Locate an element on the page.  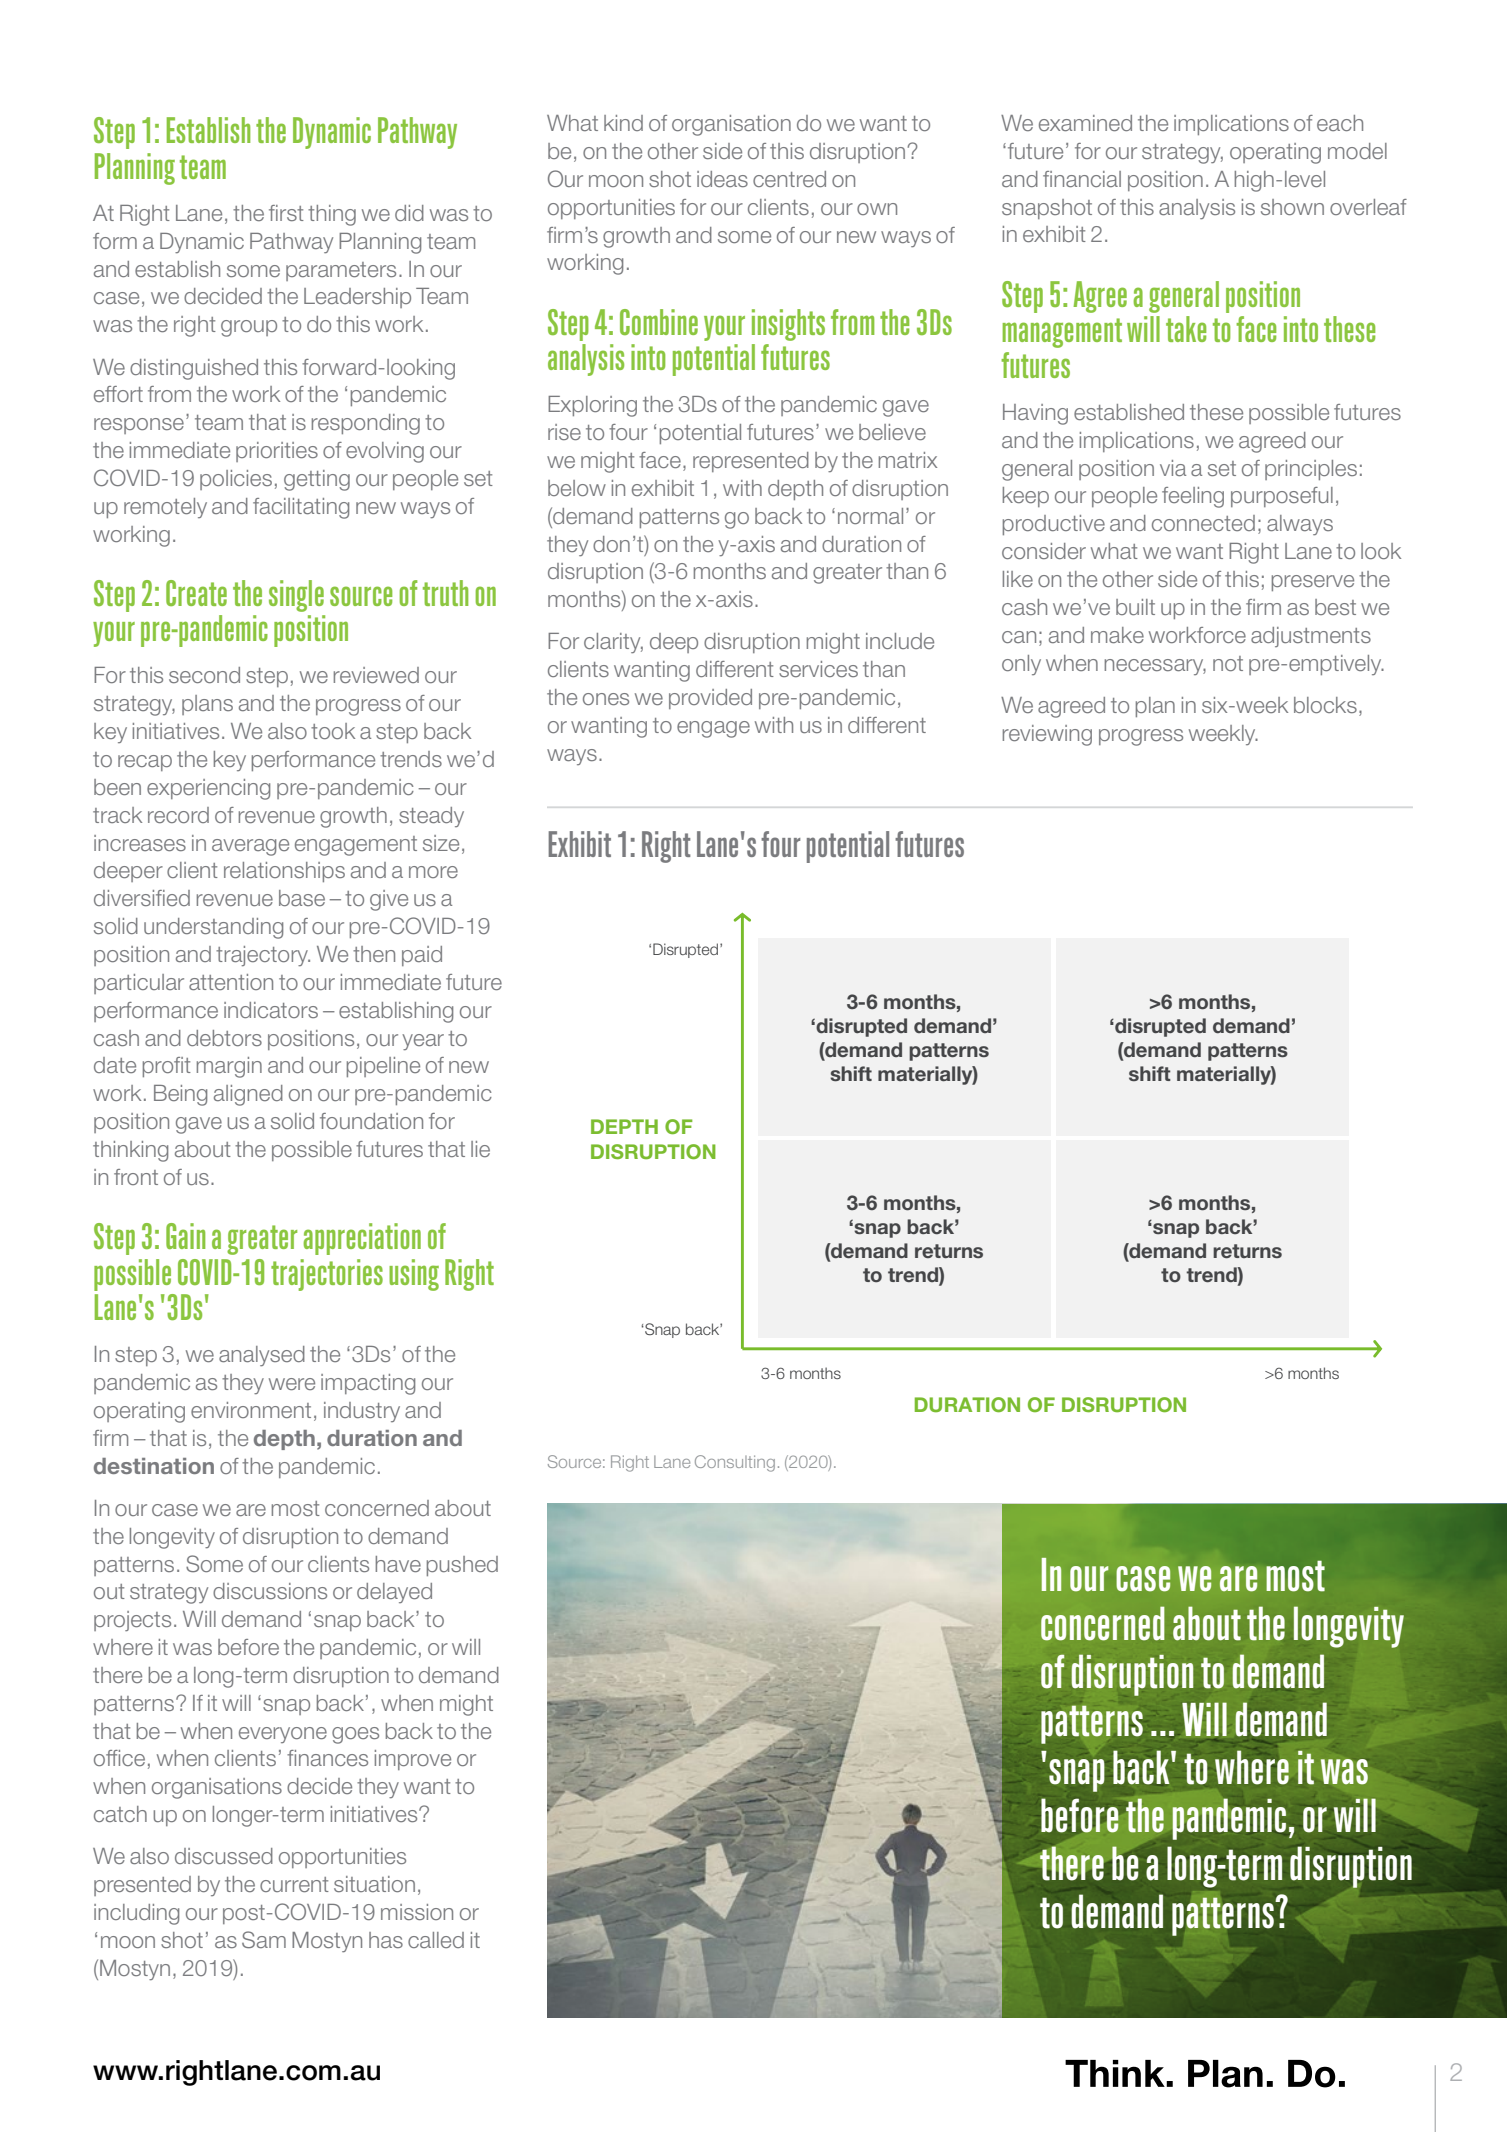
built is located at coordinates (1135, 607).
